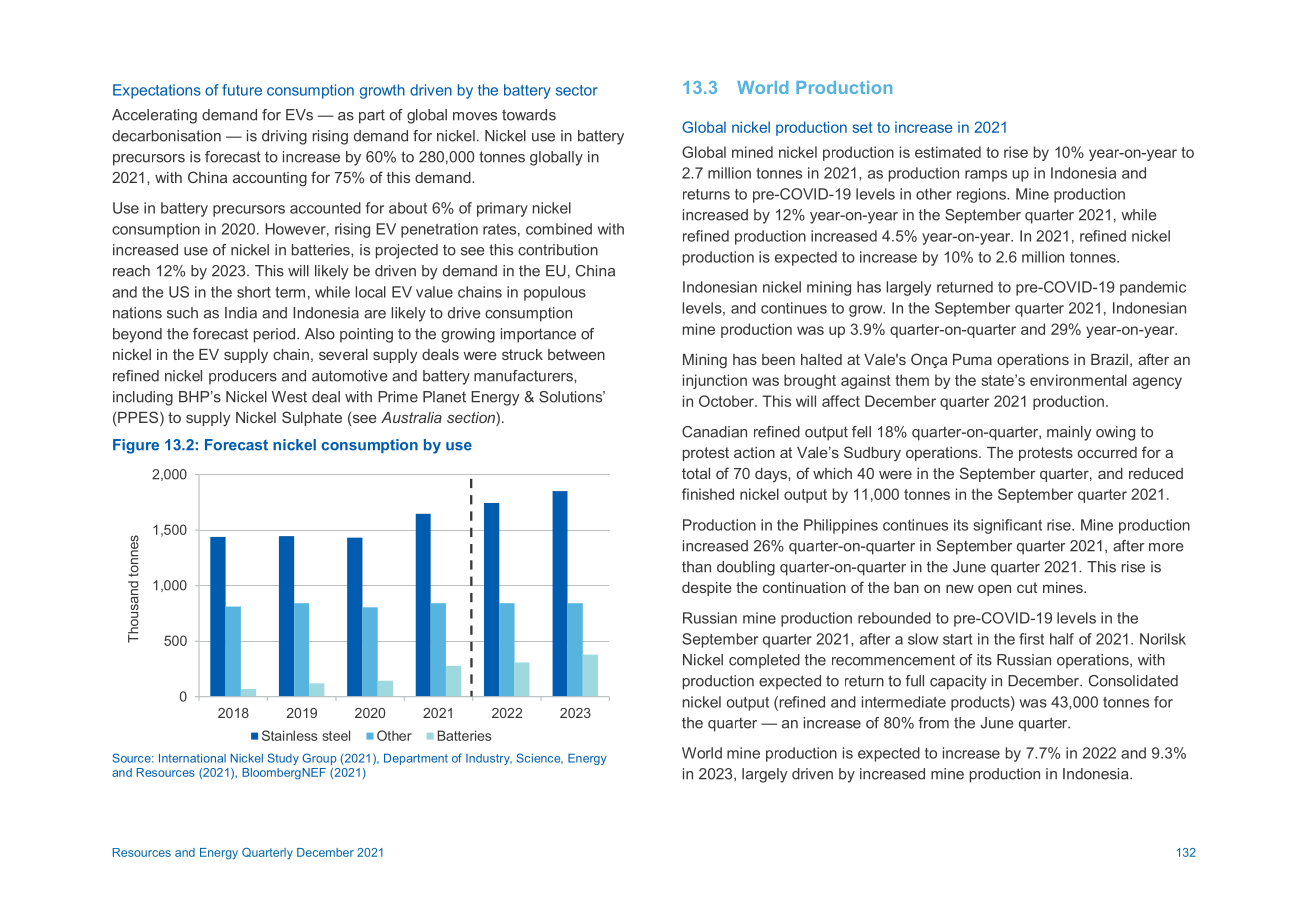 The image size is (1308, 924). Describe the element at coordinates (577, 90) in the screenshot. I see `sector` at that location.
